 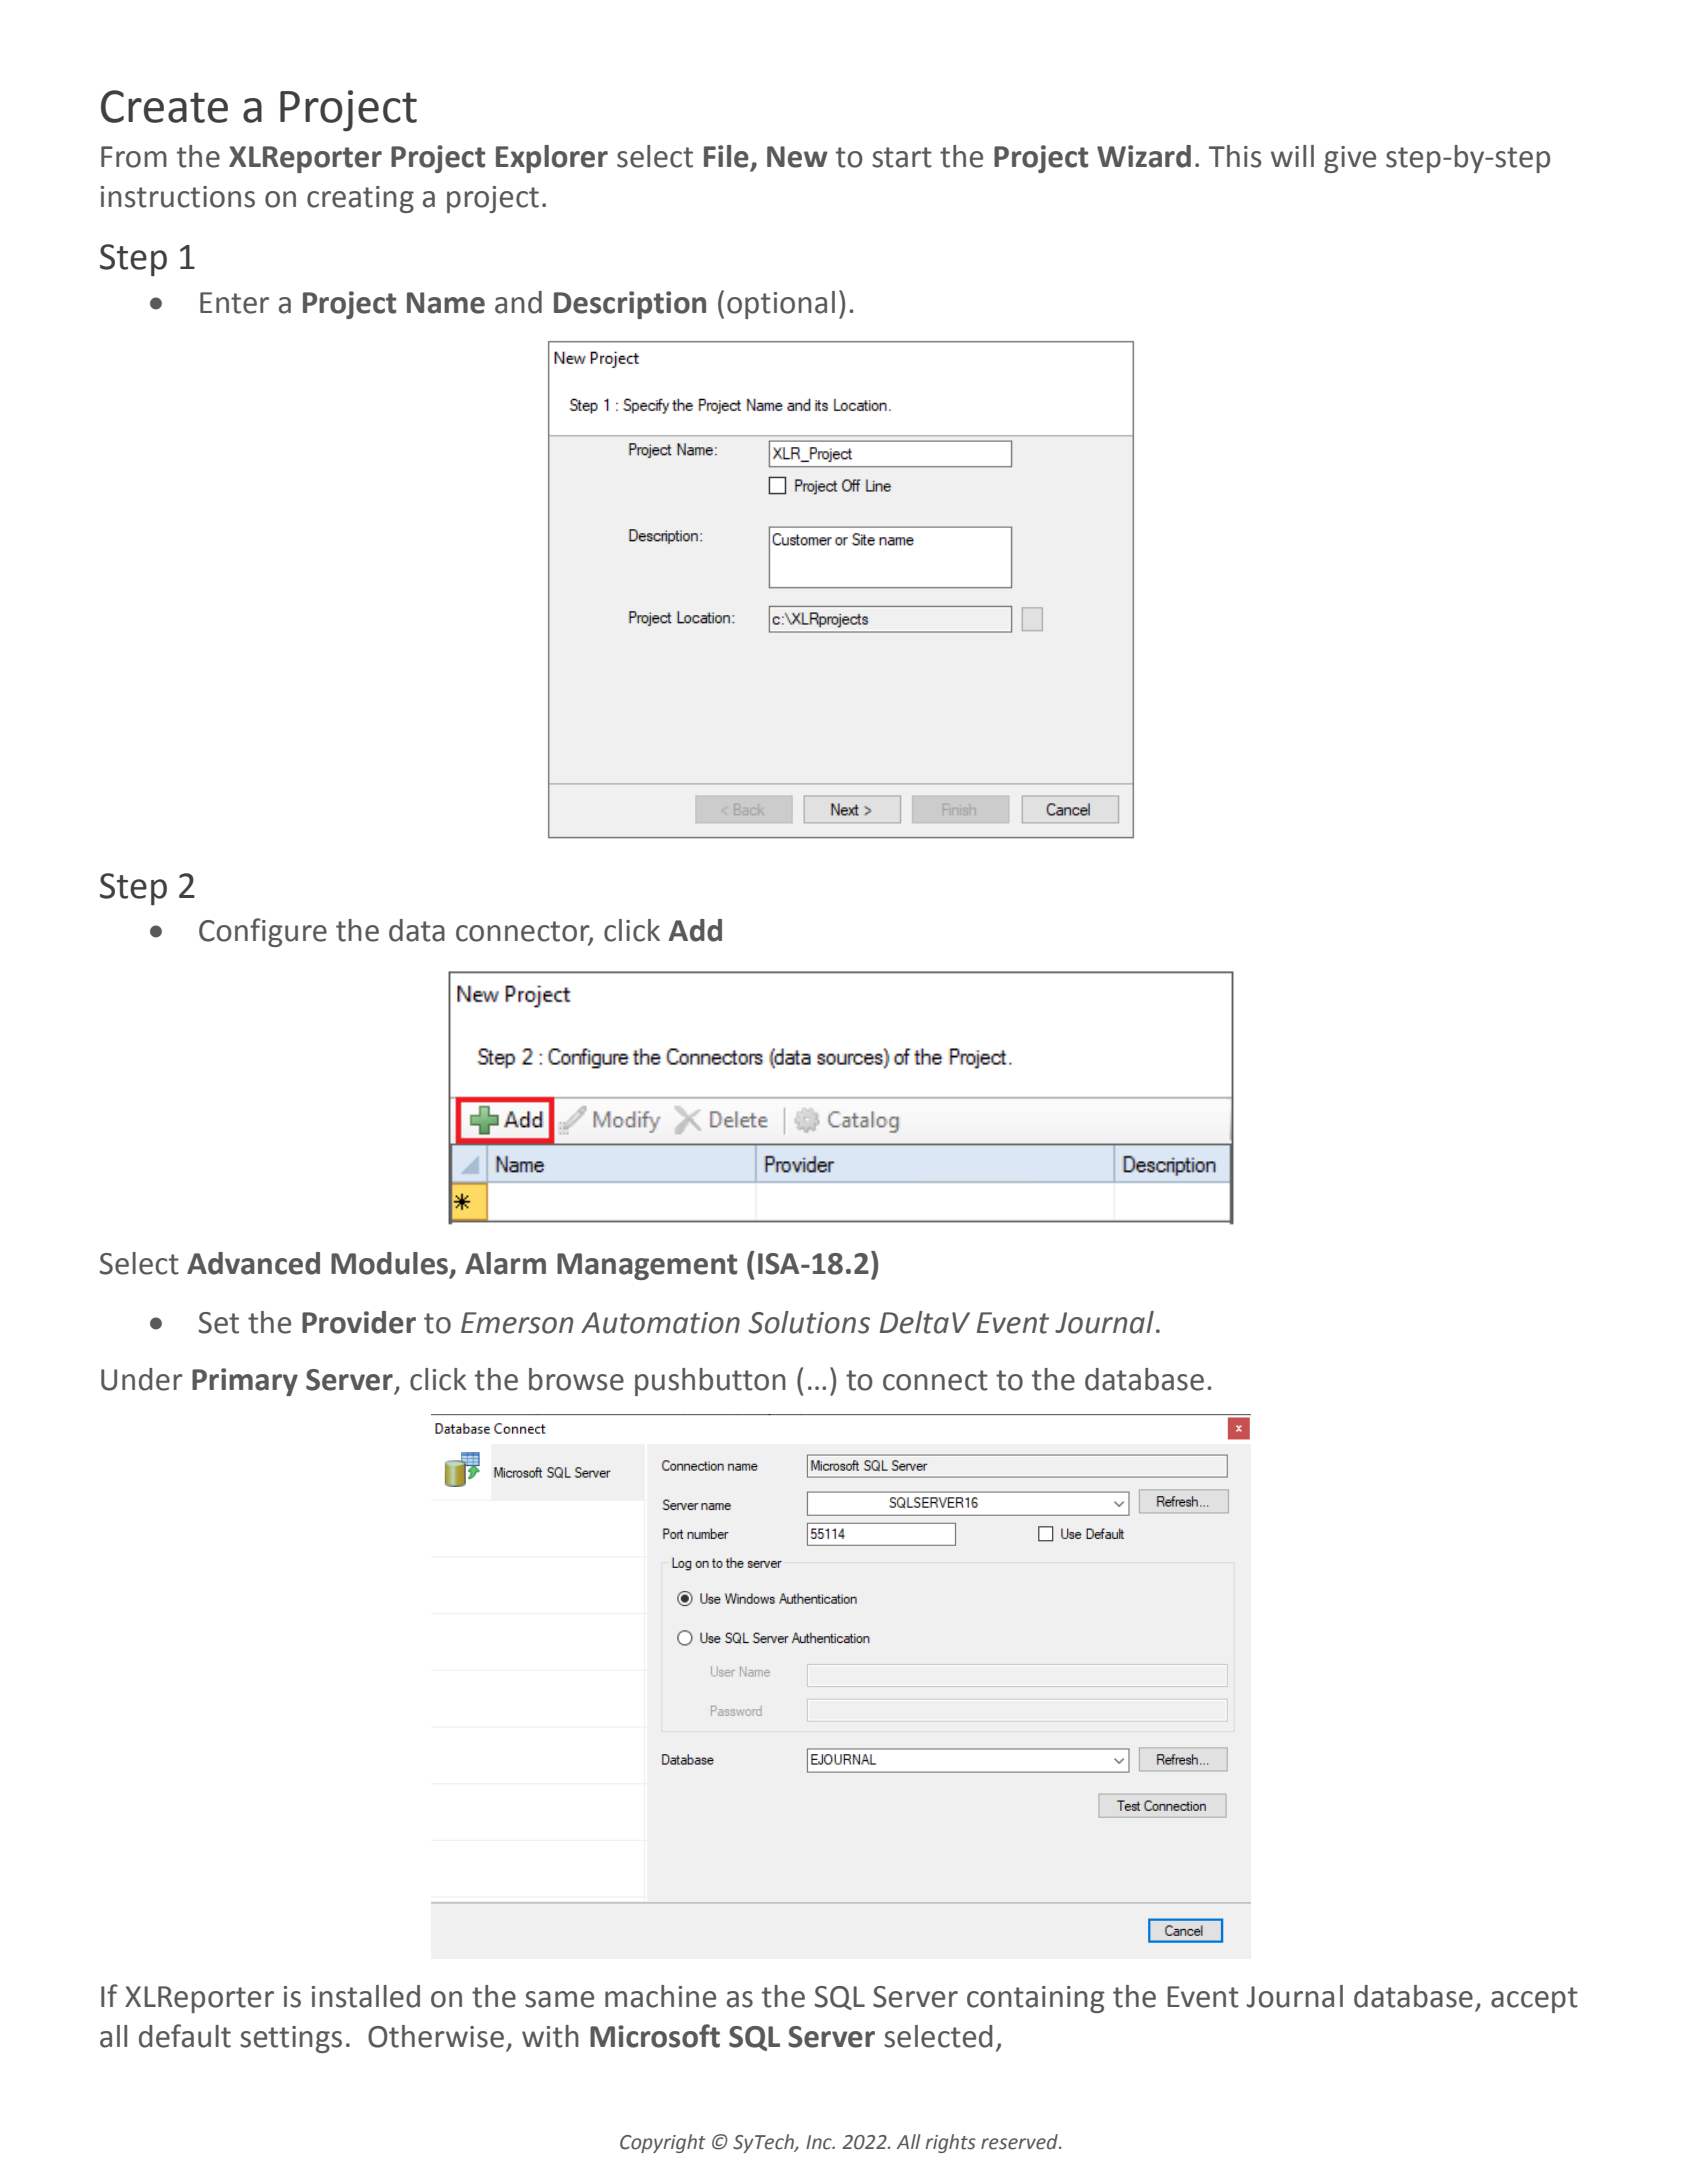 I want to click on creating, so click(x=360, y=199).
